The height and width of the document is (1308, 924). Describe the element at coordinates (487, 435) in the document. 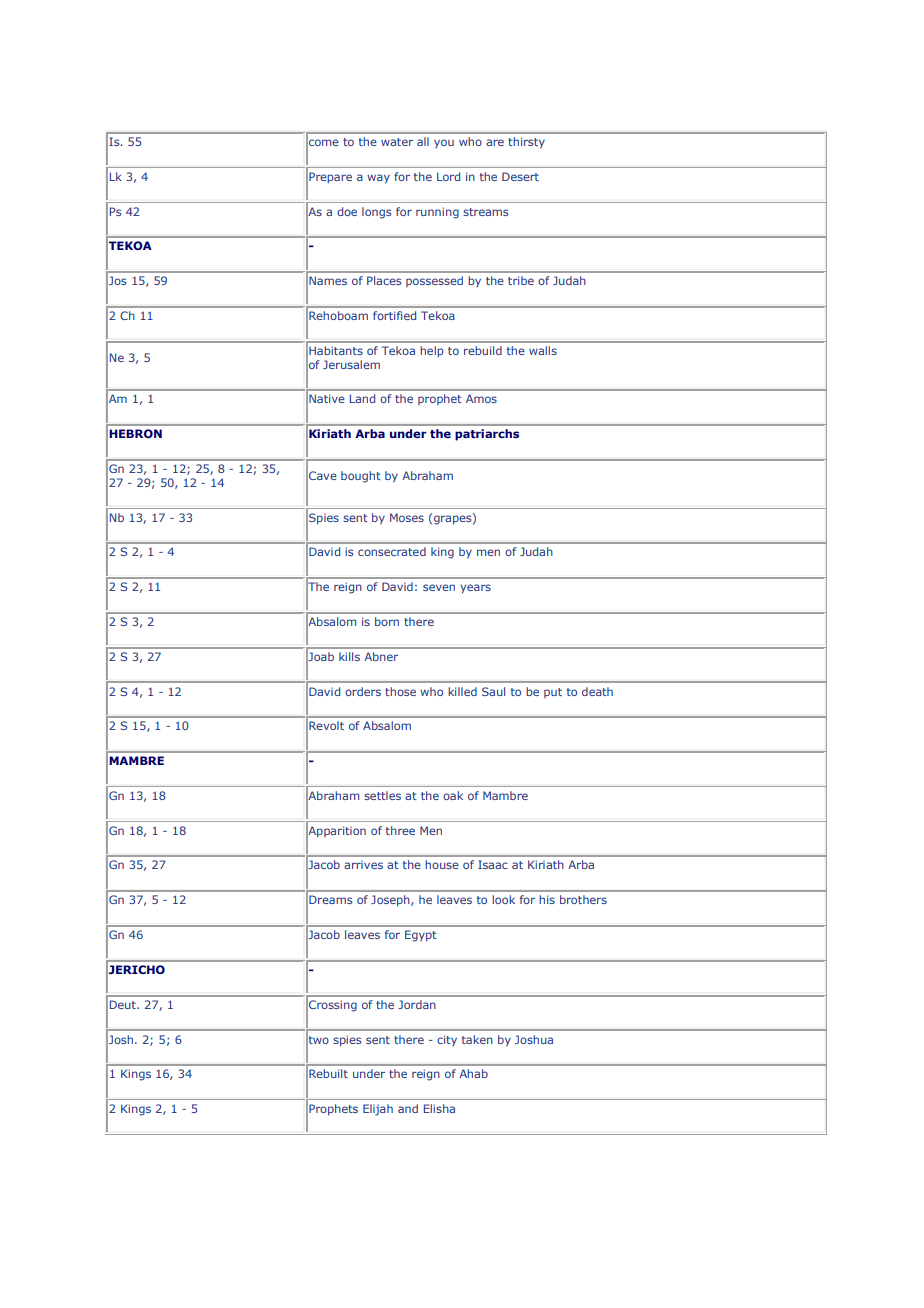

I see `patriarchs` at that location.
